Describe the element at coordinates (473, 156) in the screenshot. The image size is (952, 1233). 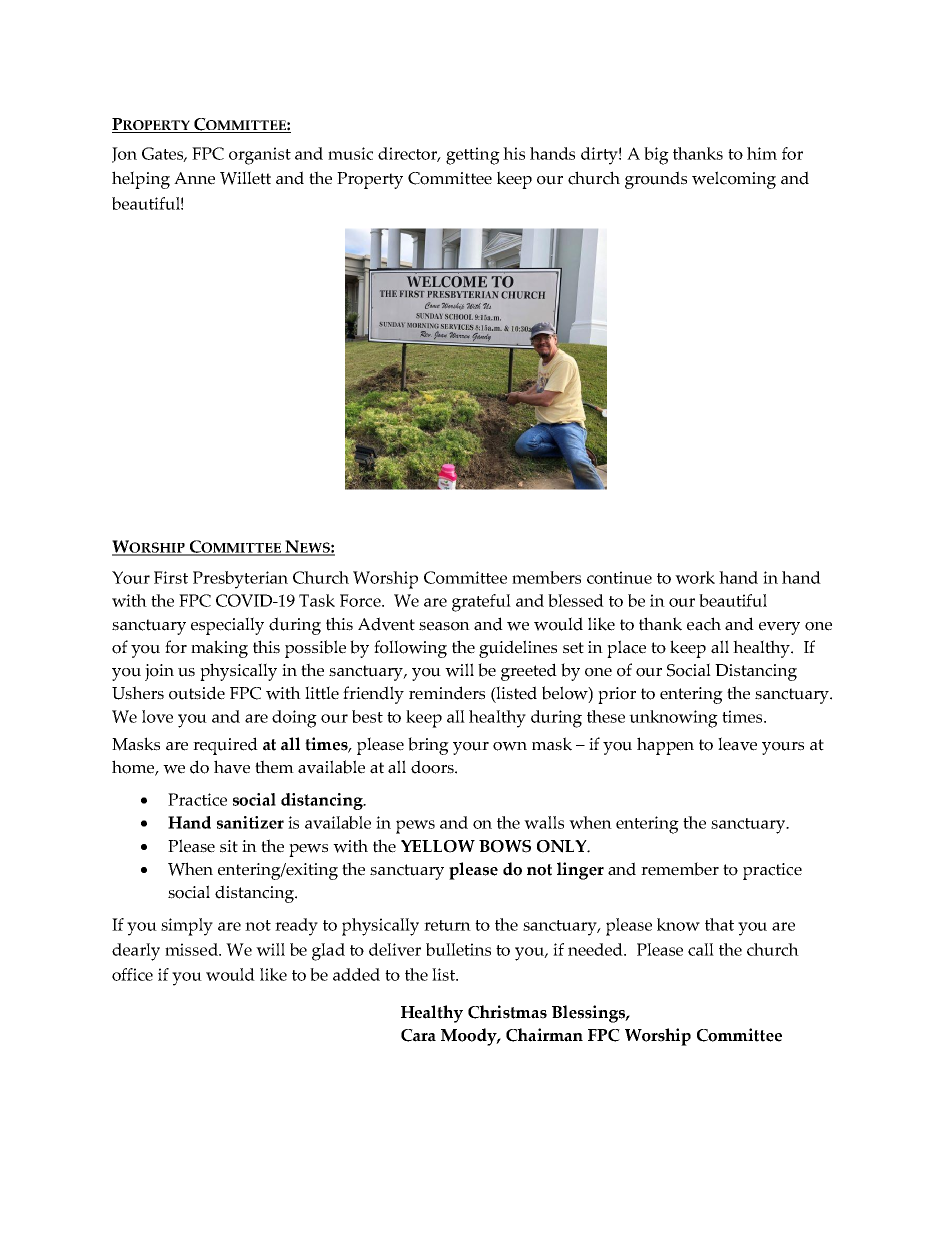
I see `getting` at that location.
